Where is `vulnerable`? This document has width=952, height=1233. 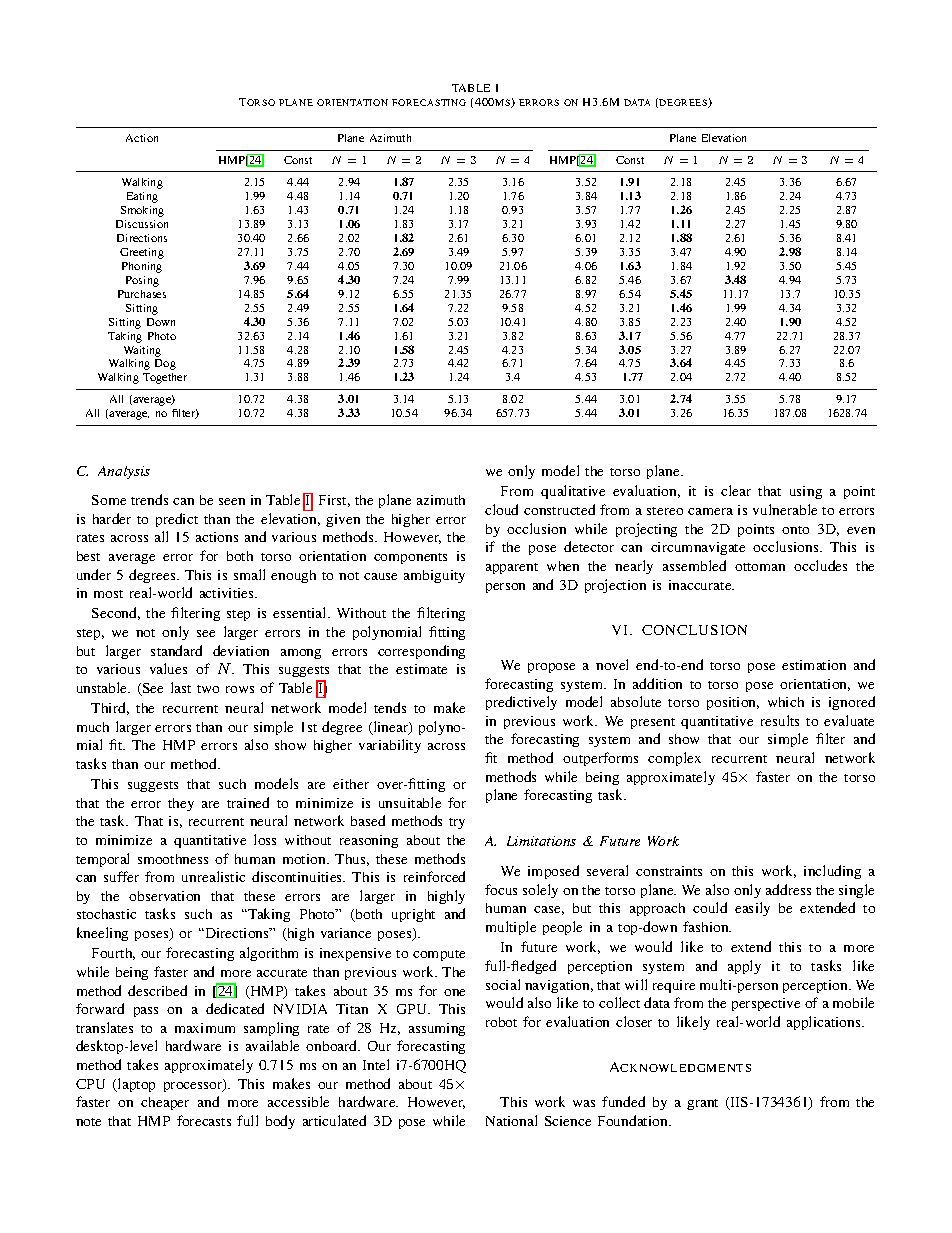 vulnerable is located at coordinates (785, 509).
